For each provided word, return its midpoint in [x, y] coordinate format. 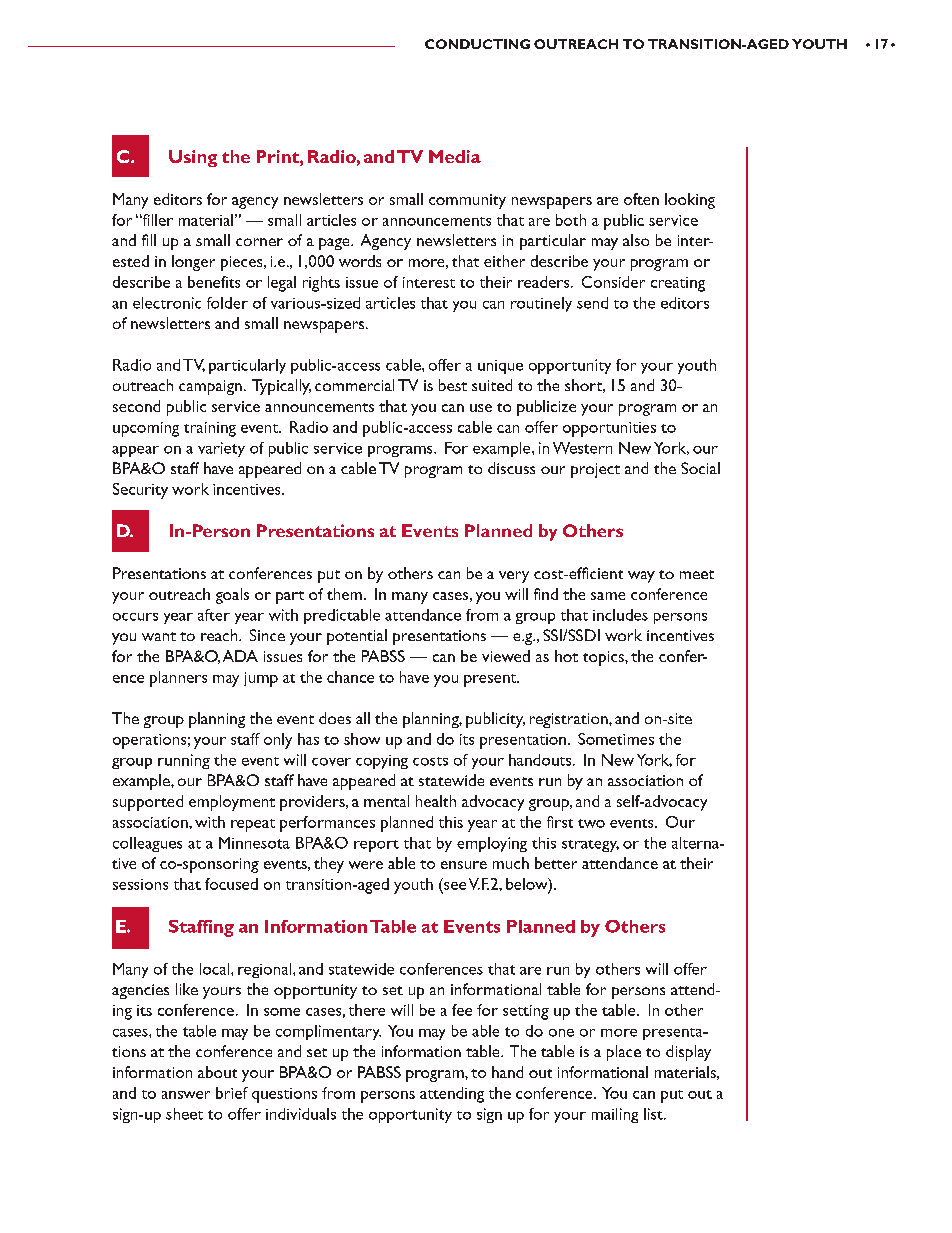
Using [193, 158]
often [641, 199]
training [210, 429]
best [453, 385]
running [184, 761]
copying [382, 762]
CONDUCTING [477, 44]
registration [570, 720]
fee [462, 1010]
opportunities [609, 429]
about [217, 1072]
